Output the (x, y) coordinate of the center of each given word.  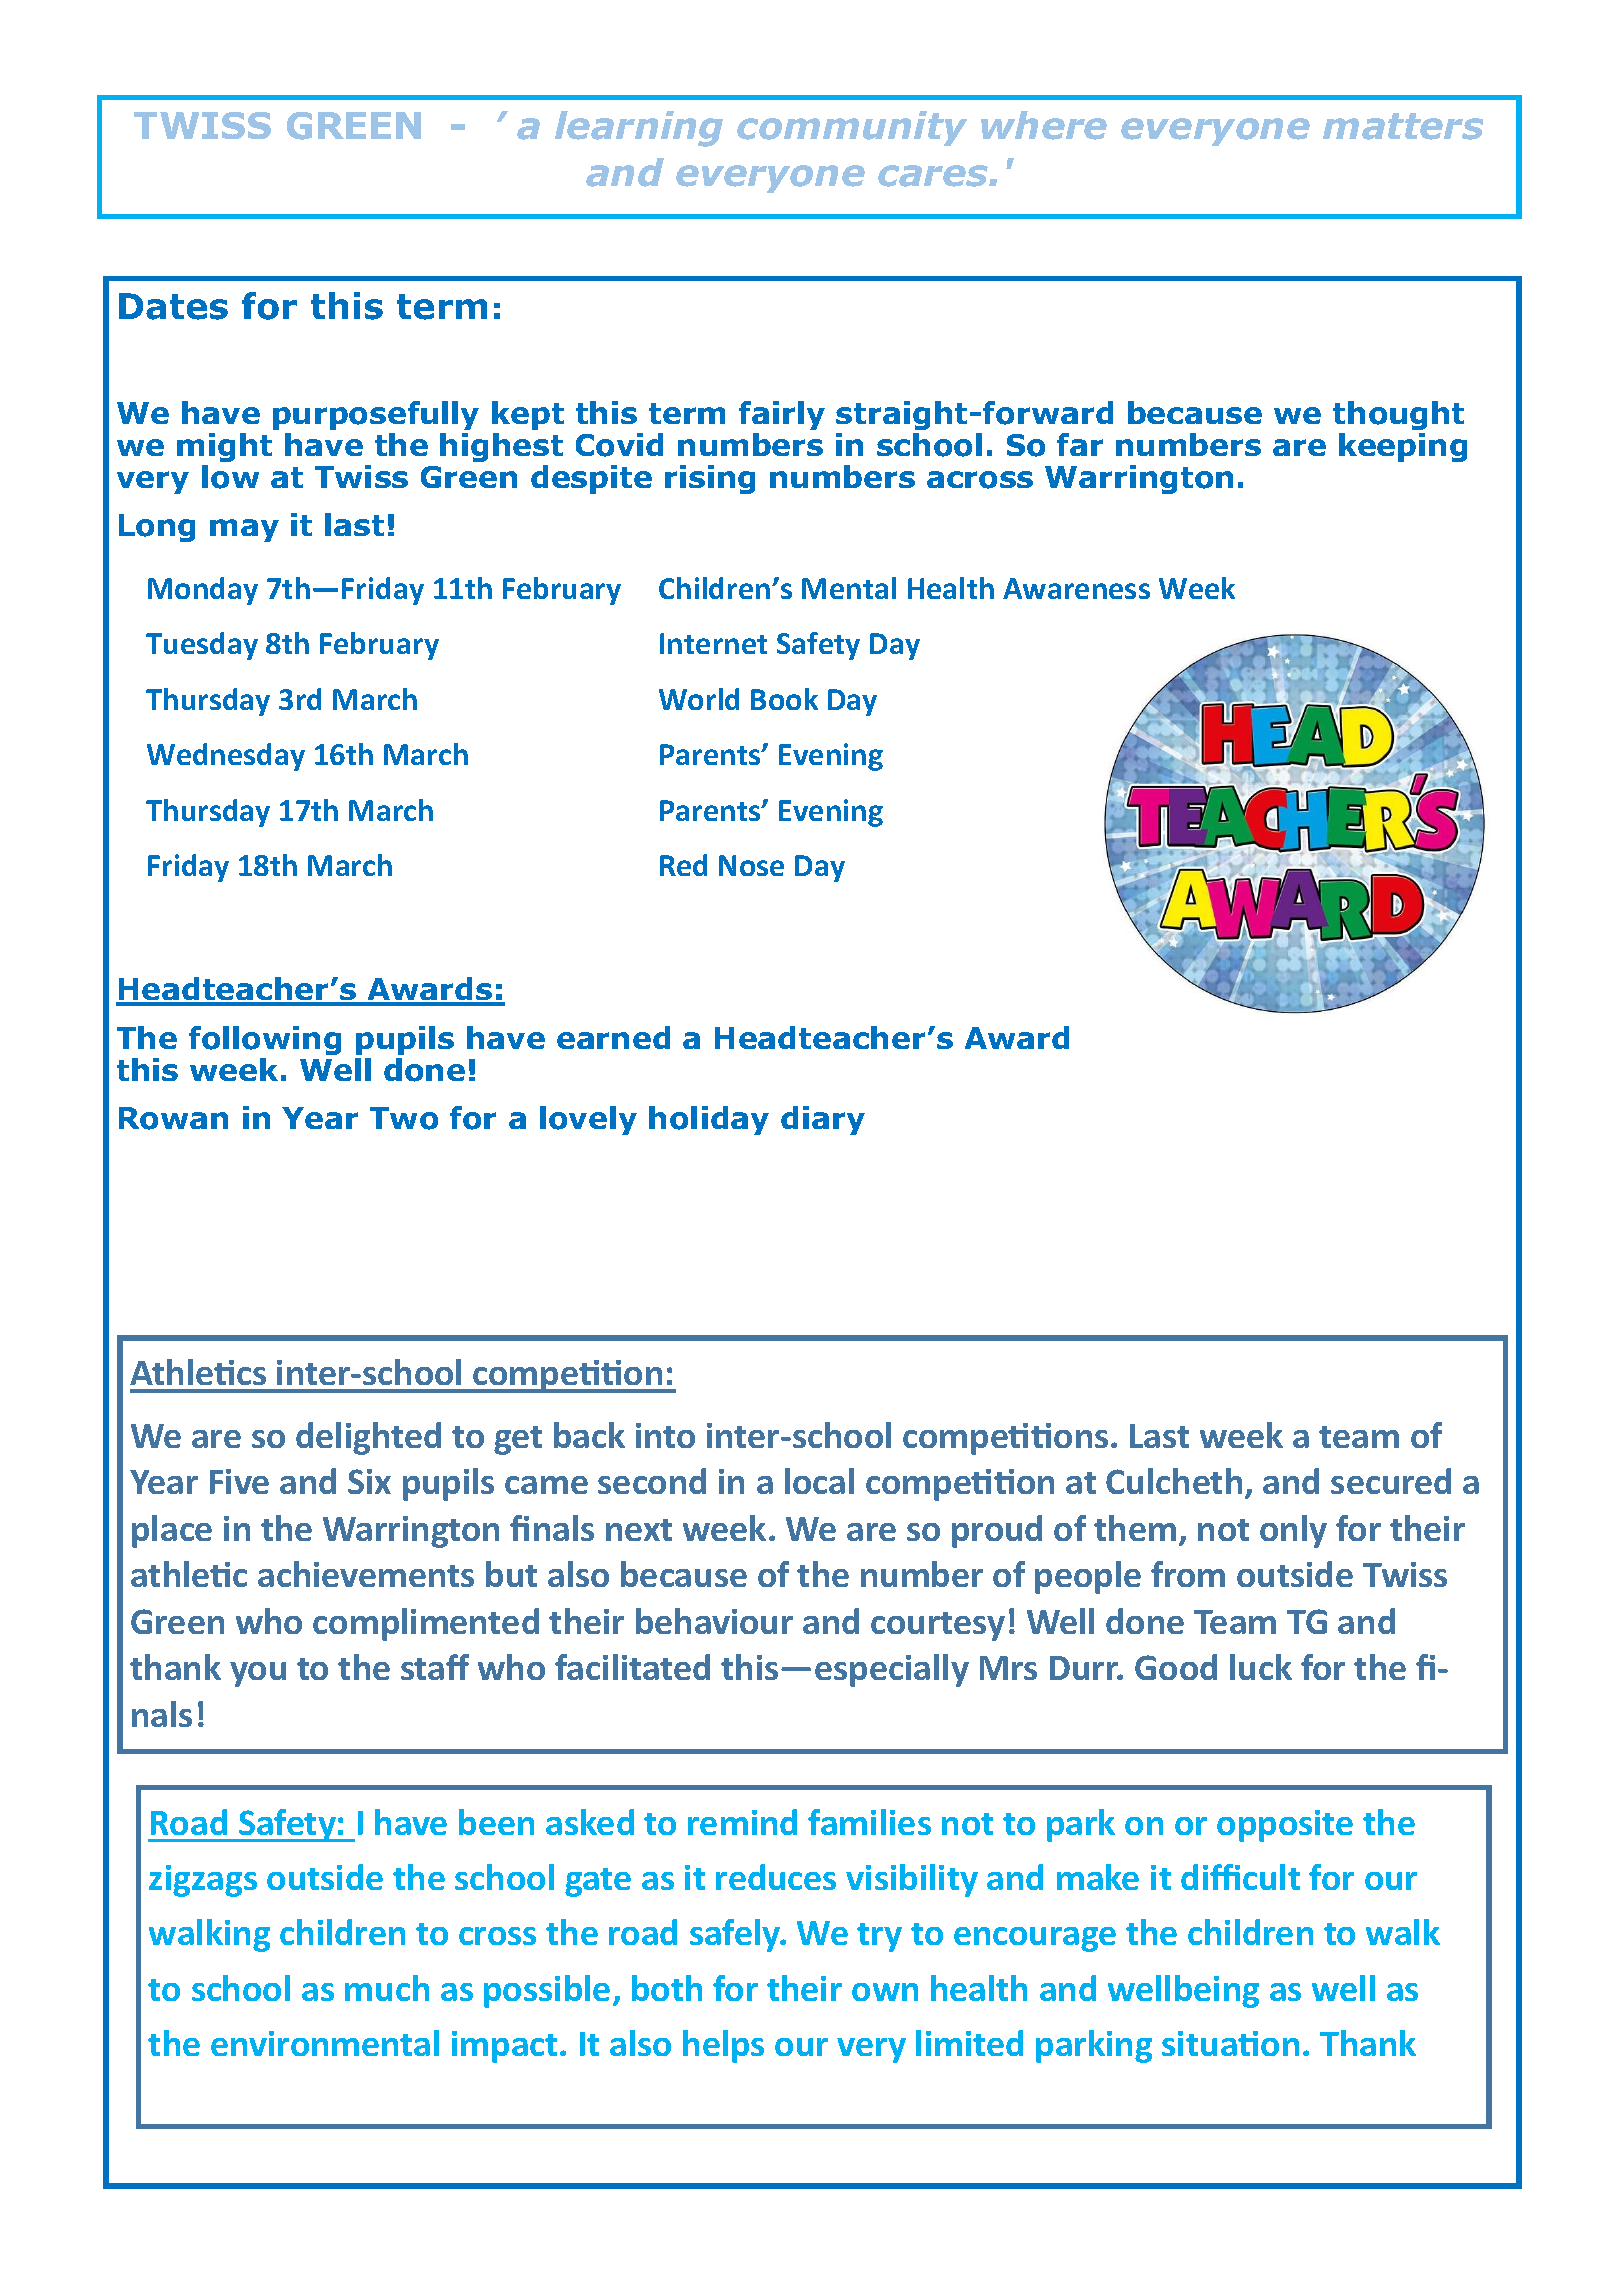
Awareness (1076, 588)
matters (1403, 126)
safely (736, 1935)
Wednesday (226, 757)
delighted (368, 1438)
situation (1230, 2043)
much (387, 1988)
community (852, 128)
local (819, 1481)
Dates (173, 306)
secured (1391, 1481)
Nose (751, 865)
